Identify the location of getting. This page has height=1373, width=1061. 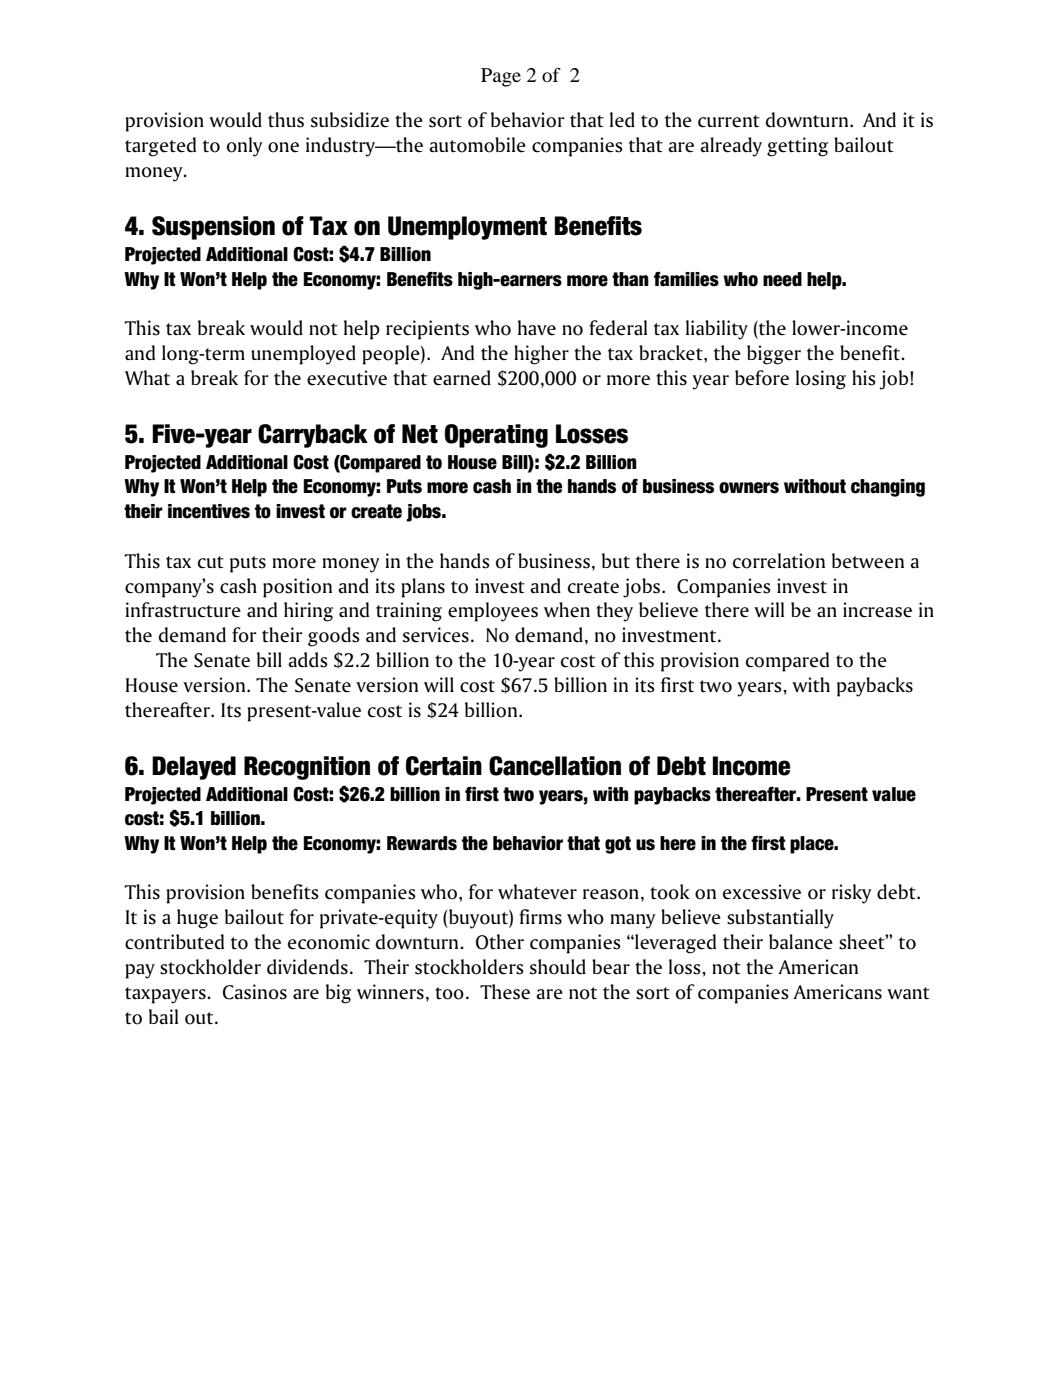
(797, 147).
